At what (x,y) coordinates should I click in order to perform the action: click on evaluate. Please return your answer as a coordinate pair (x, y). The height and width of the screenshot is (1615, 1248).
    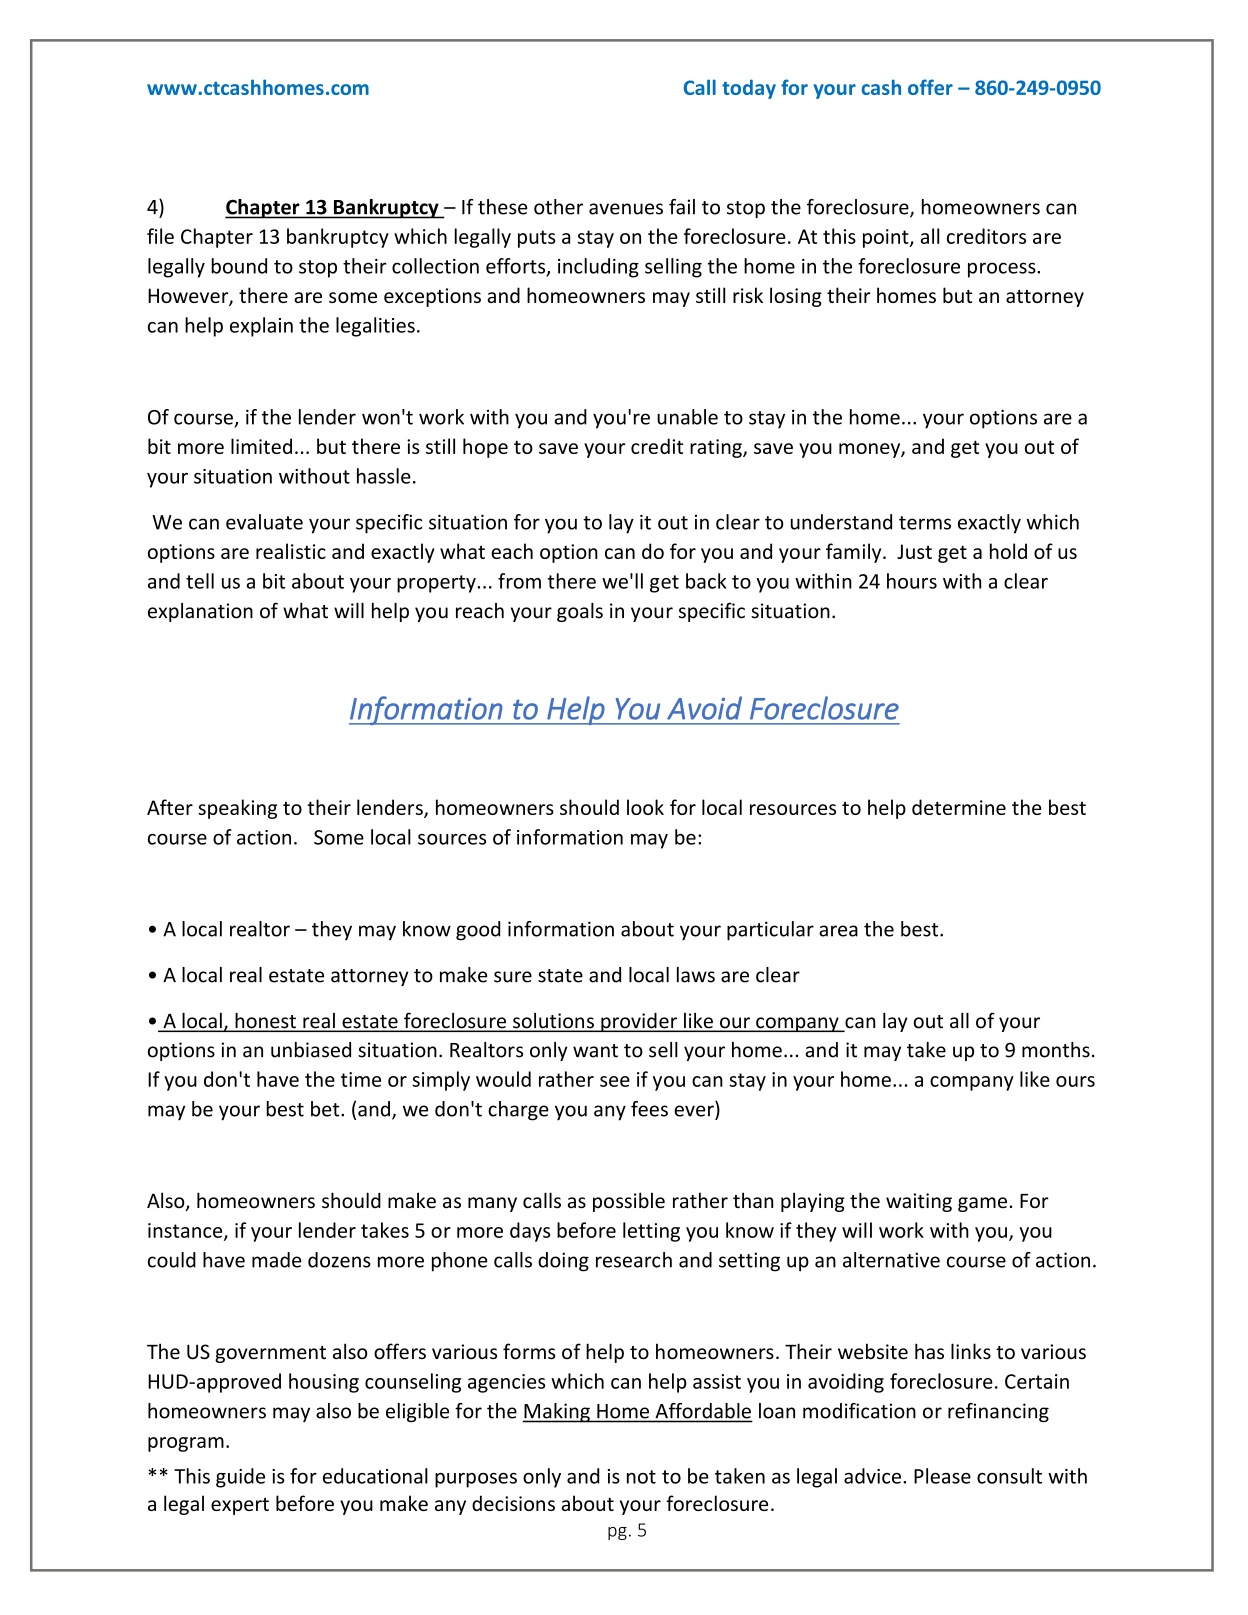
    Looking at the image, I should click on (264, 522).
